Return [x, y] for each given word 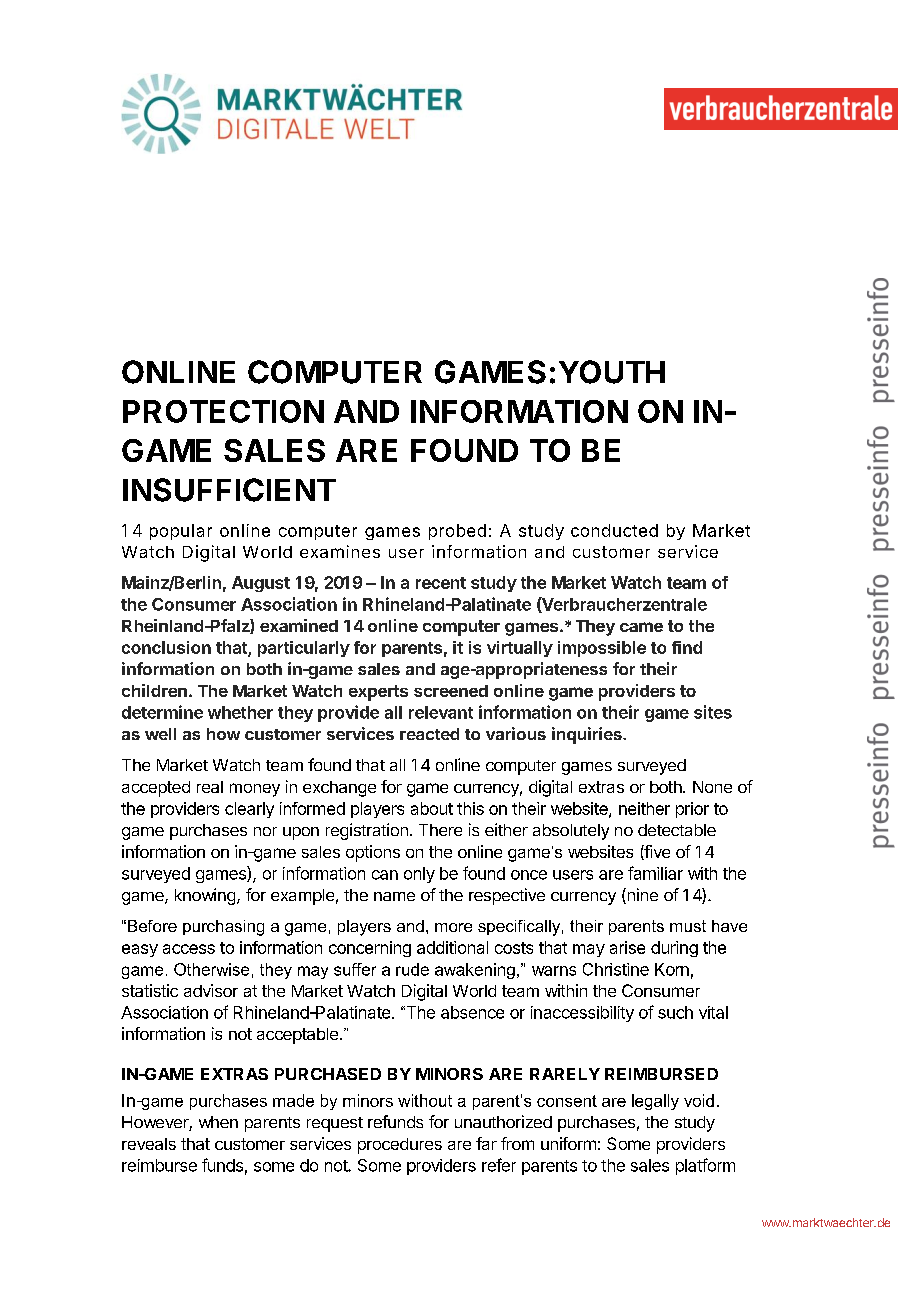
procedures [400, 1146]
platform [705, 1166]
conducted [614, 530]
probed [457, 532]
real [210, 787]
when [218, 1122]
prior [692, 810]
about [432, 808]
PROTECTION [223, 411]
